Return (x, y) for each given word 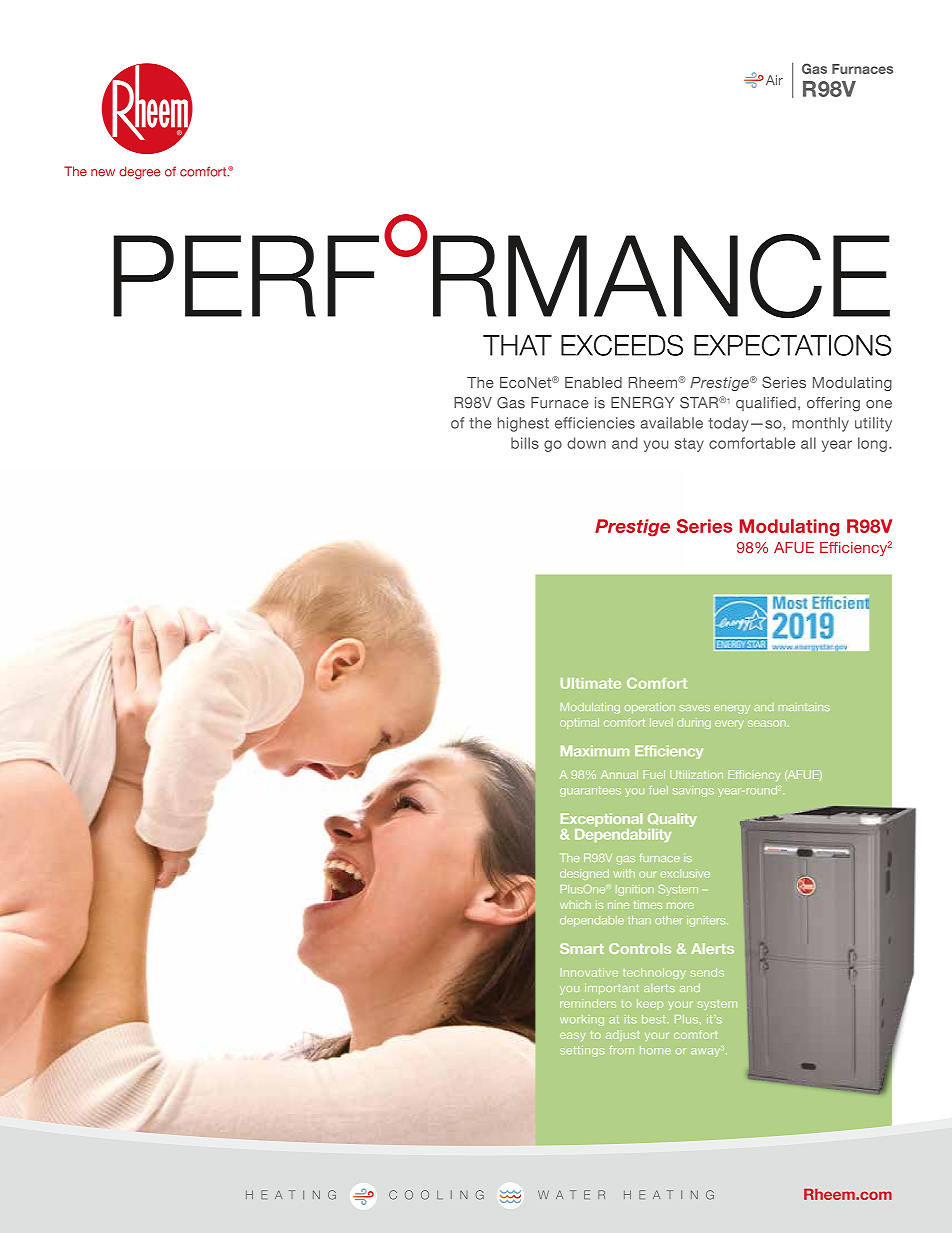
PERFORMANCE (501, 266)
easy (572, 1037)
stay (689, 445)
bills (525, 443)
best (655, 1019)
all (808, 443)
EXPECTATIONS (792, 345)
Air (773, 80)
